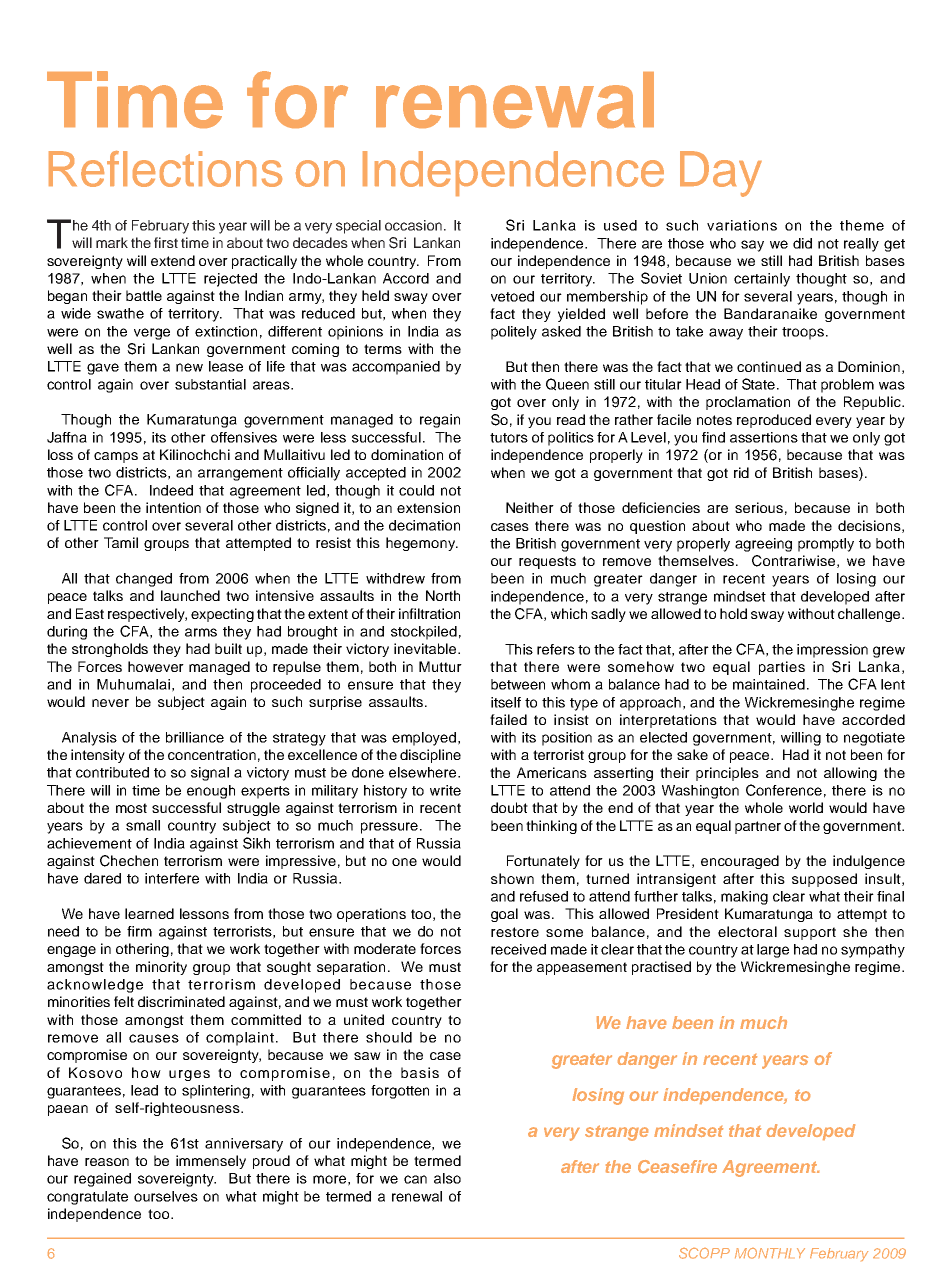 The image size is (952, 1271). I want to click on variations, so click(742, 225).
